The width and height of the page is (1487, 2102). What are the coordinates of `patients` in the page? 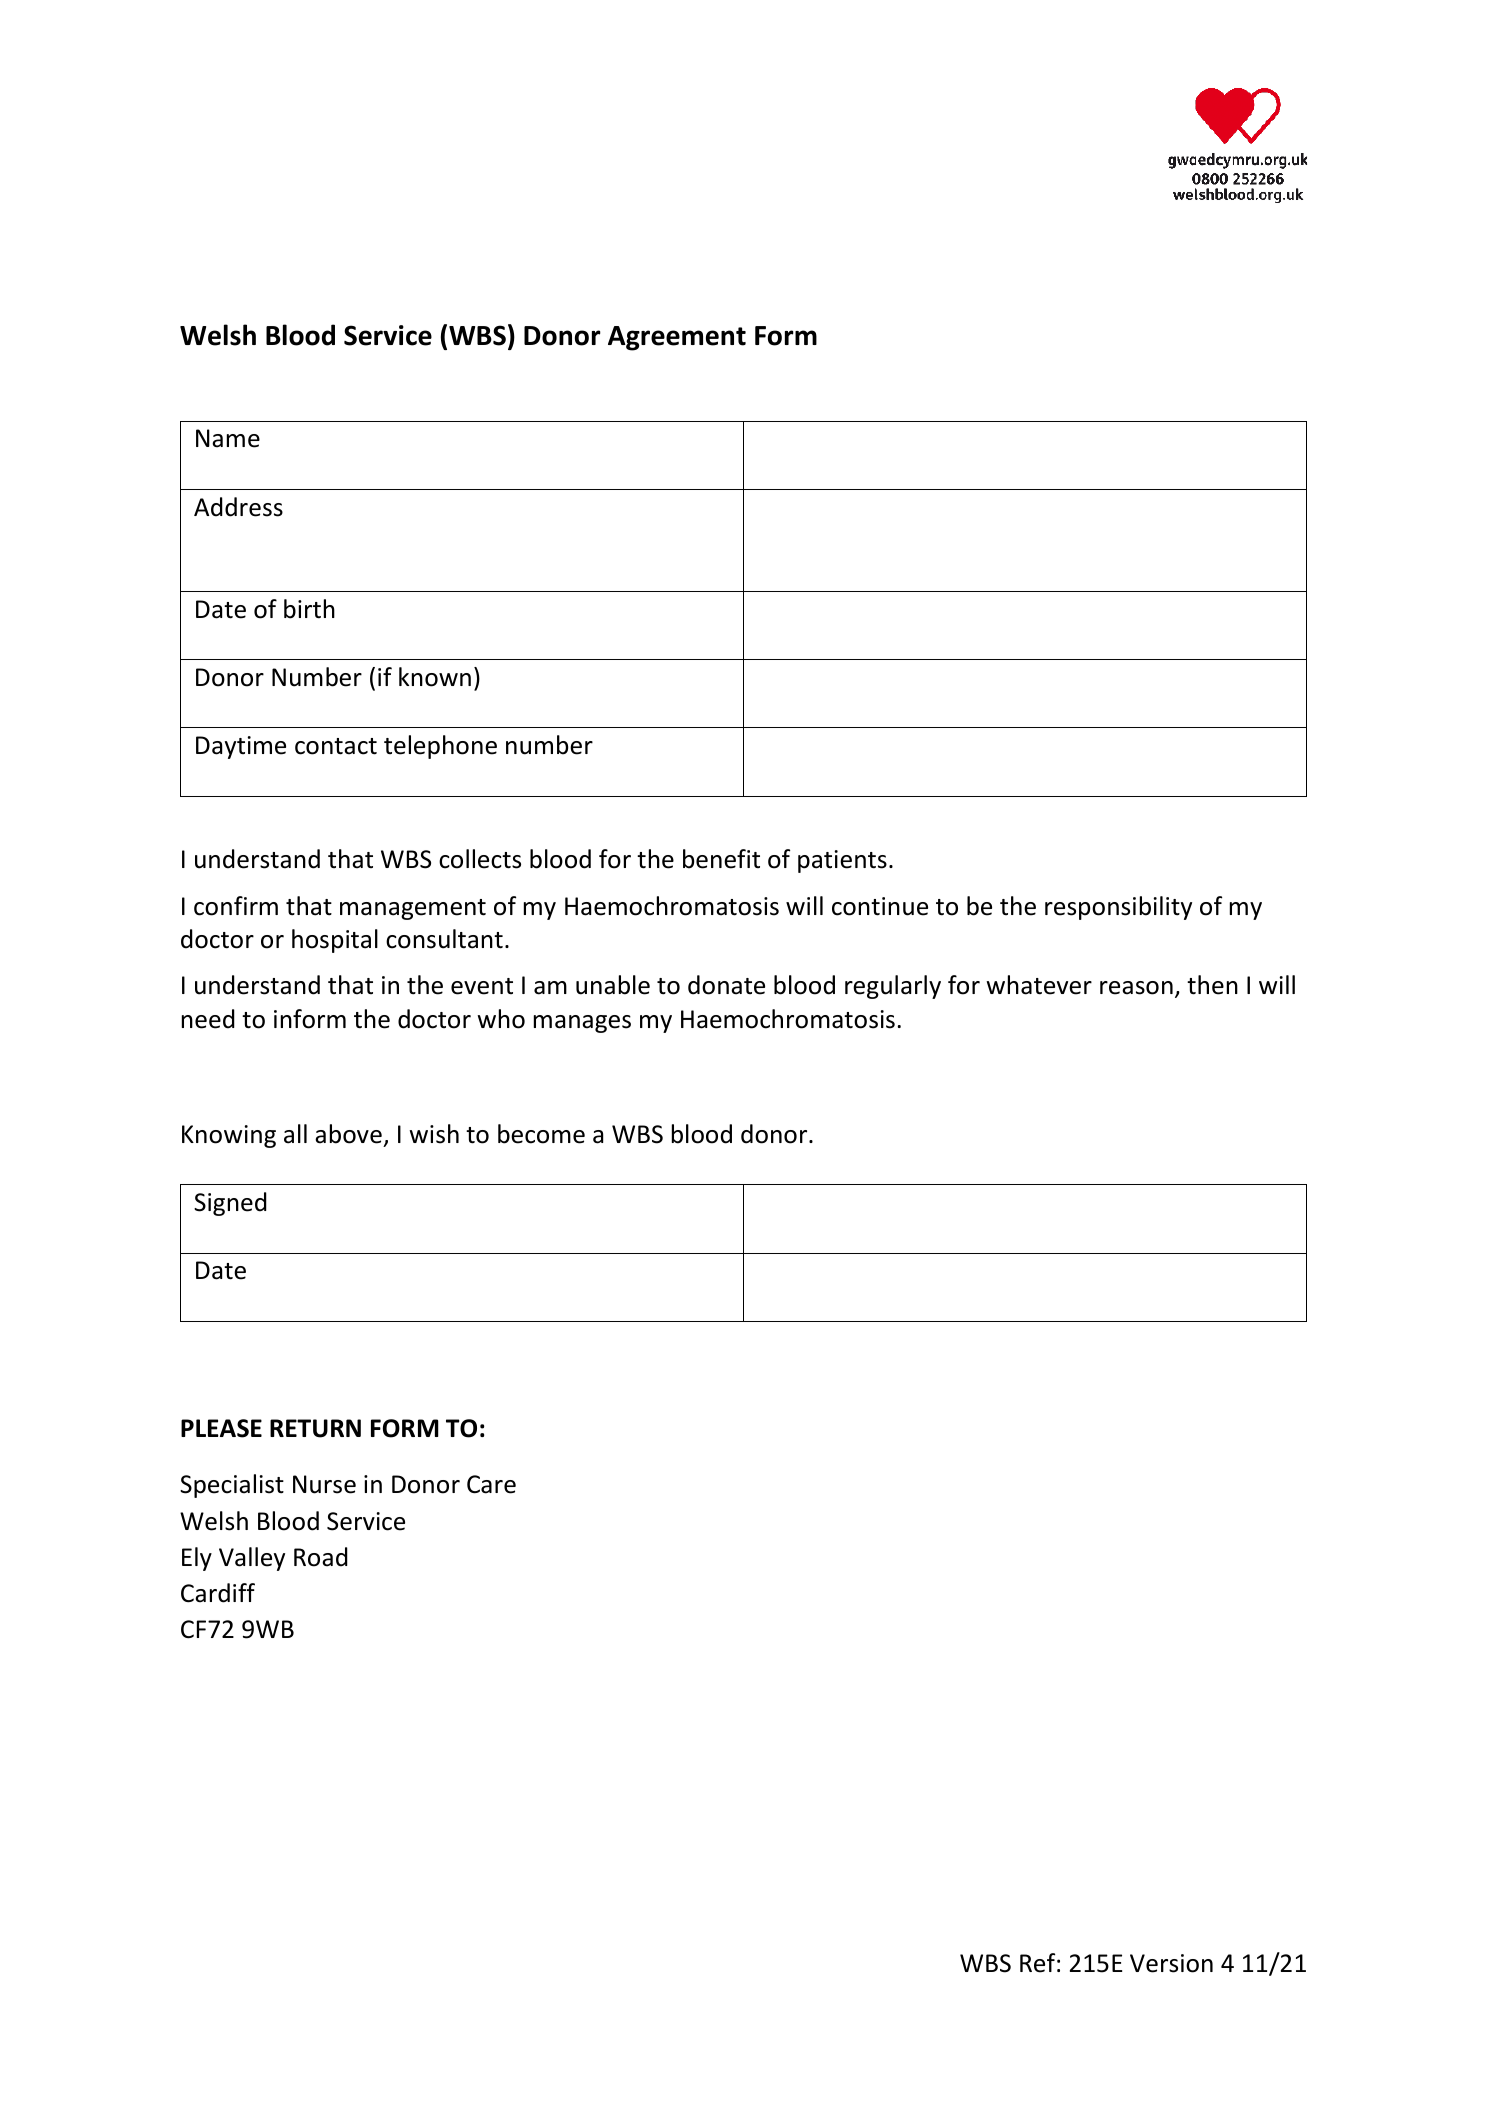 It's located at (842, 861).
